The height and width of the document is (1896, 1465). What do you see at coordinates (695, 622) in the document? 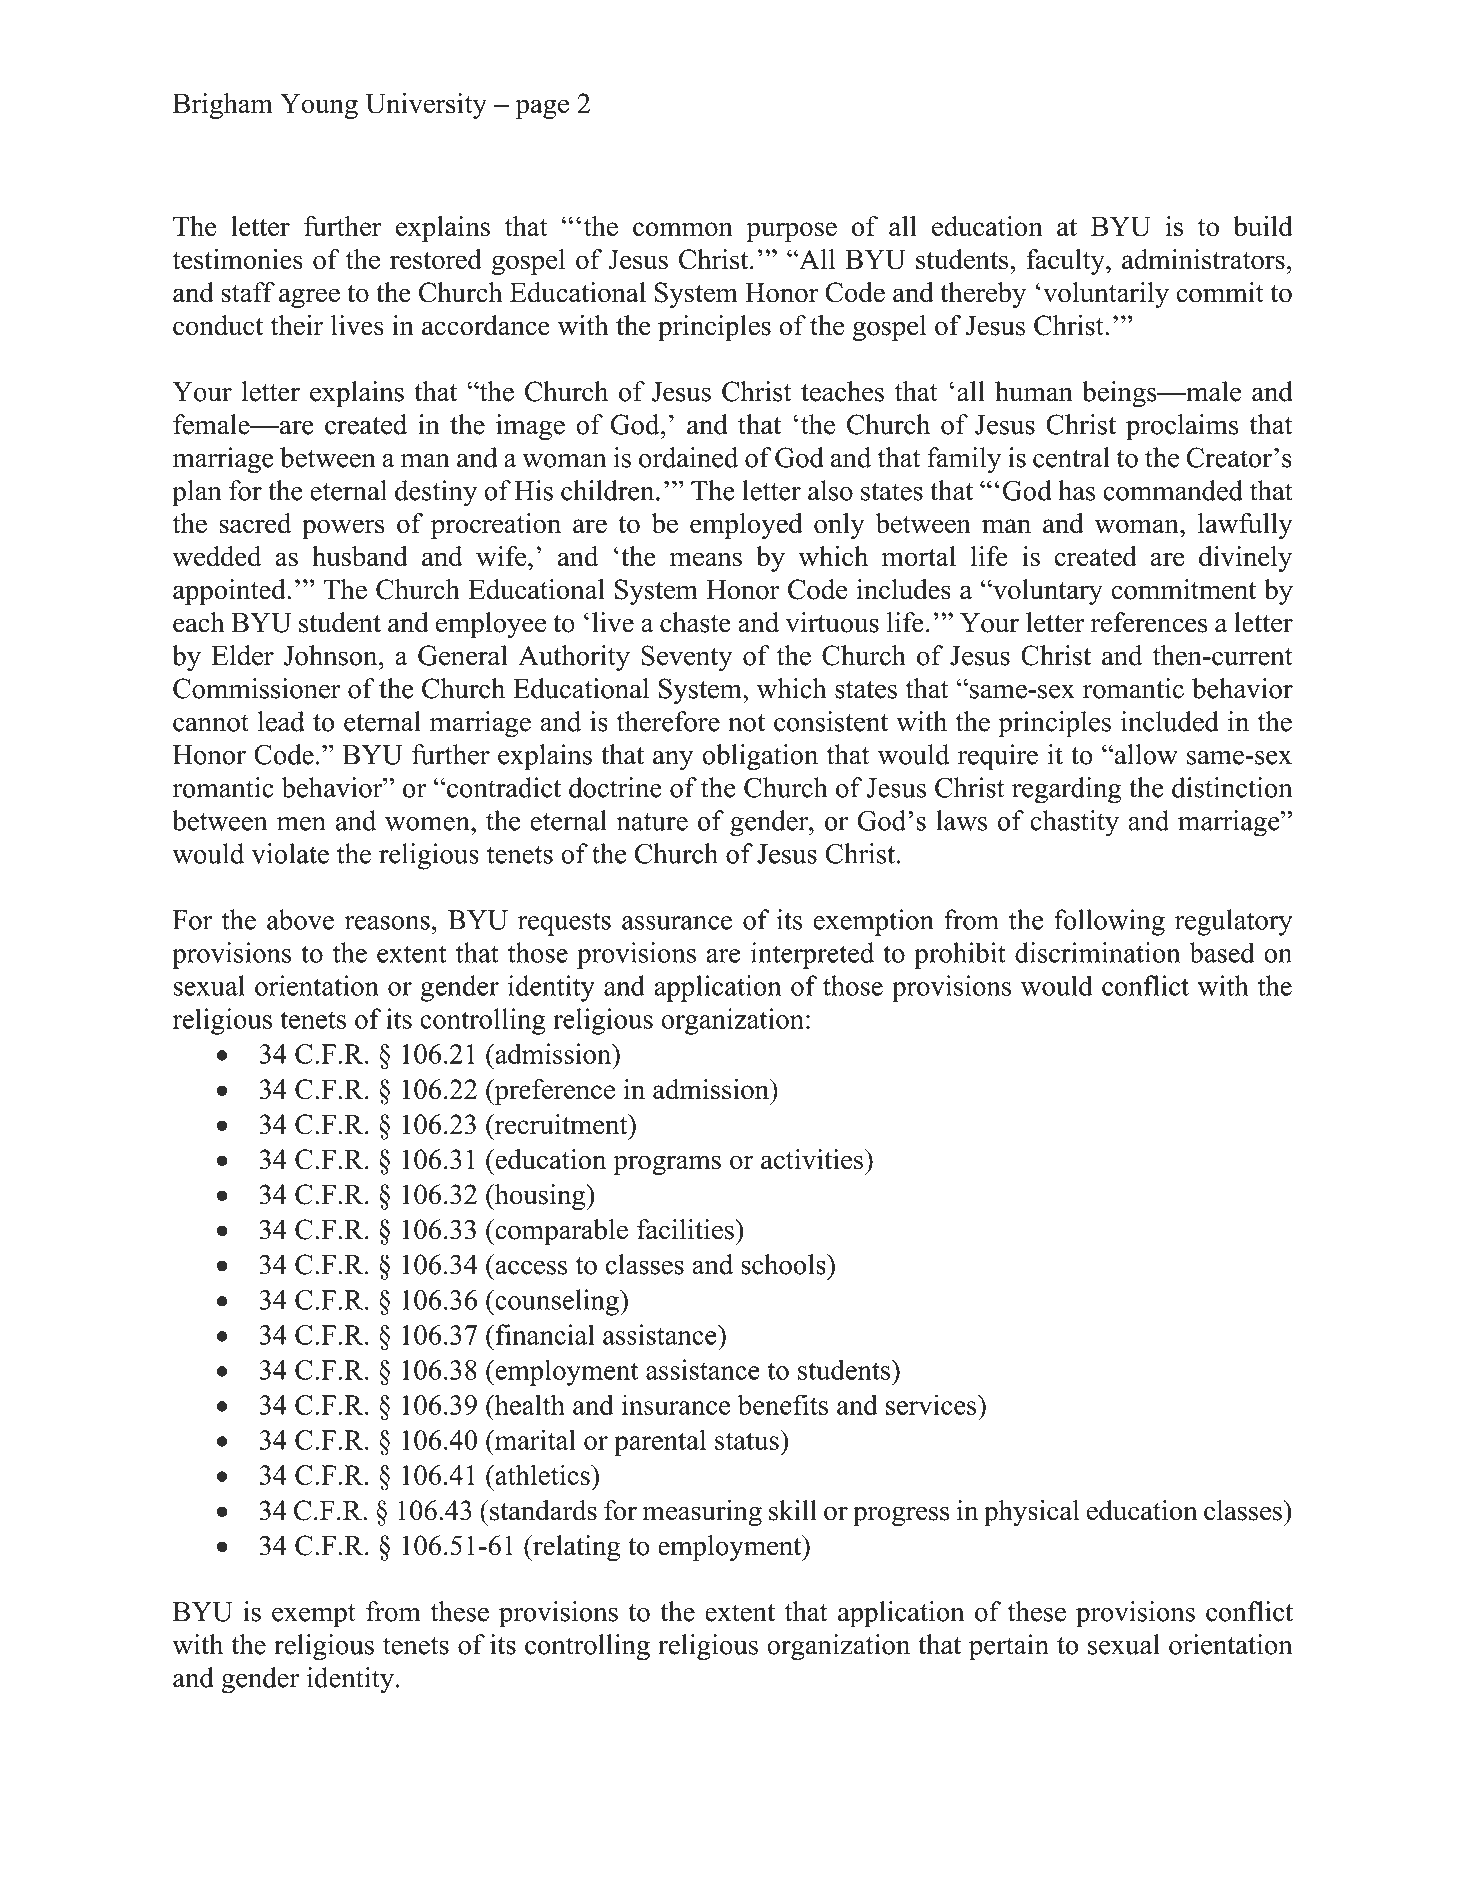
I see `chaste` at bounding box center [695, 622].
